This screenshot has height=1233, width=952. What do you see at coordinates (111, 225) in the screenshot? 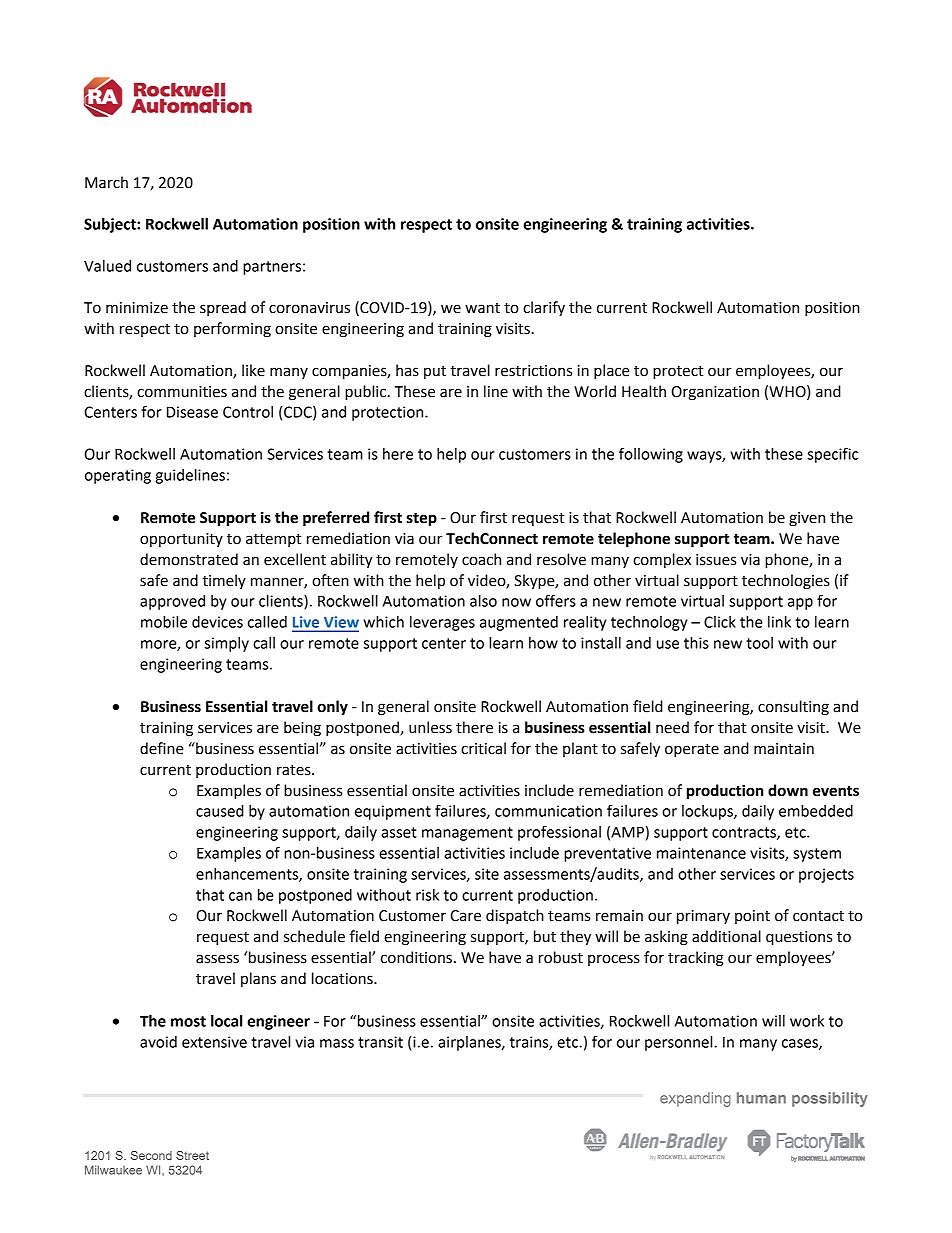
I see `Subject` at bounding box center [111, 225].
